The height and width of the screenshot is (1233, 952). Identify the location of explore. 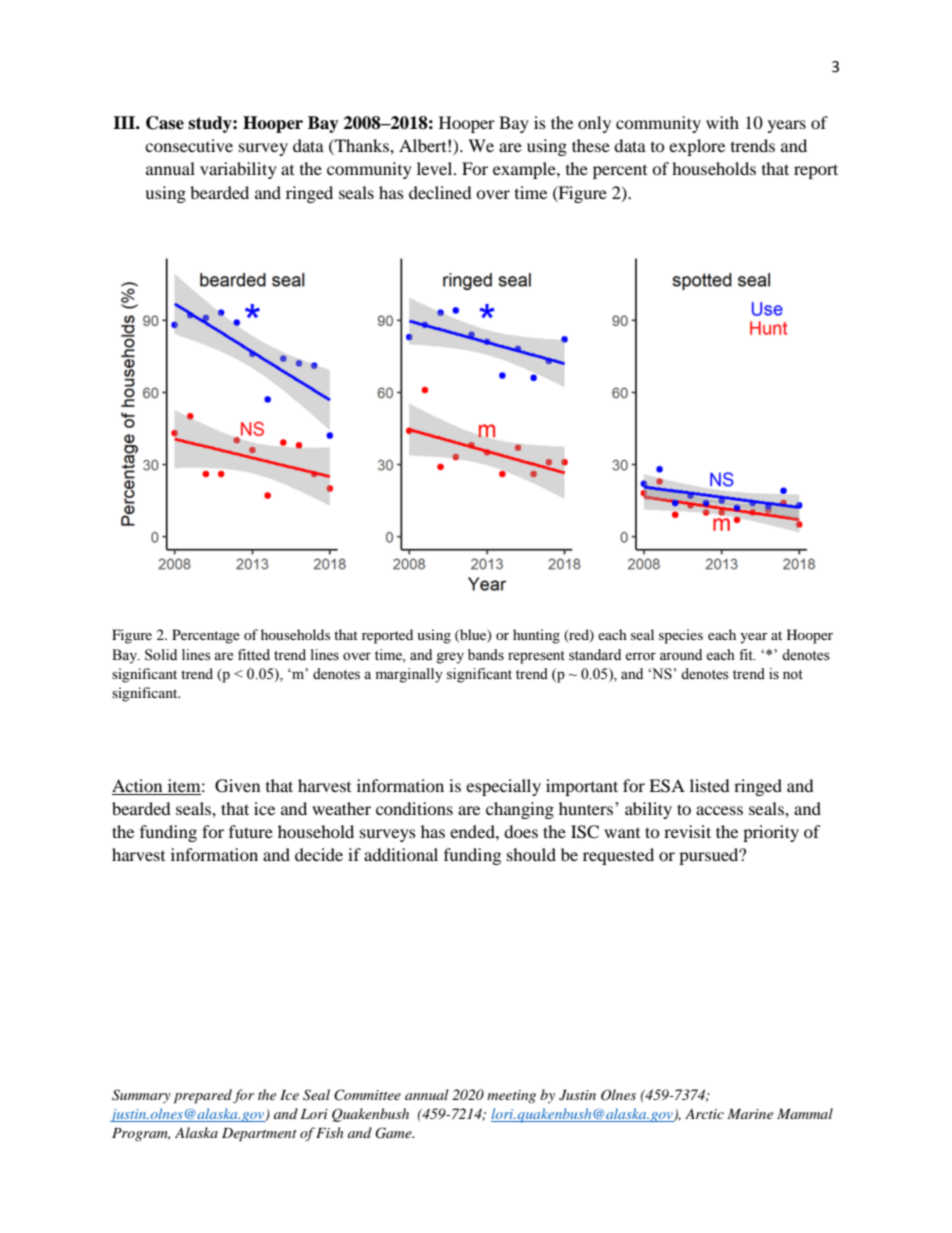
(697, 147).
